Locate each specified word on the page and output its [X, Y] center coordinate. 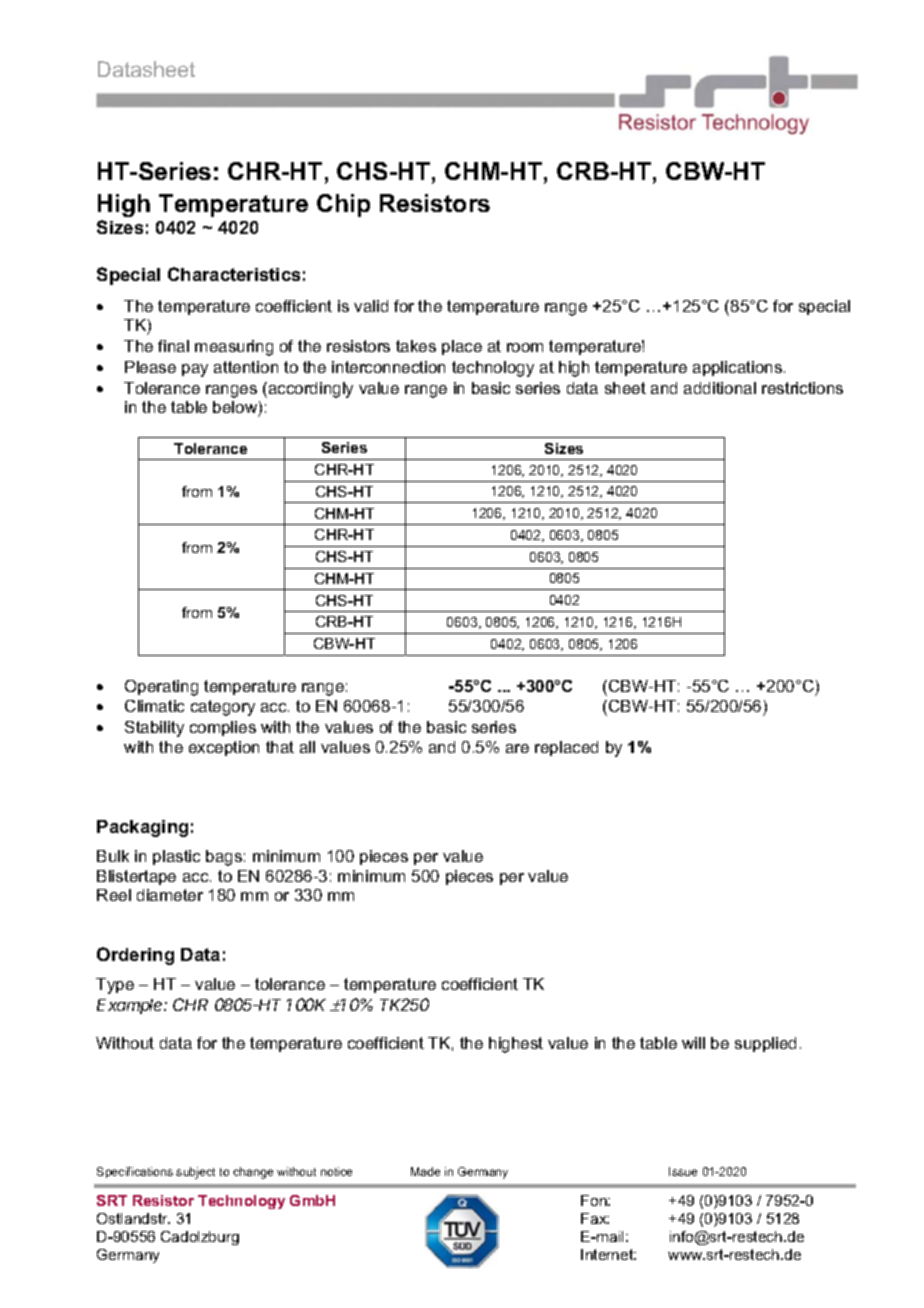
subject [195, 1173]
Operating [161, 688]
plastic [176, 857]
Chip [343, 205]
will [693, 1043]
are [517, 748]
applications [737, 368]
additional [720, 388]
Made [425, 1171]
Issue [683, 1171]
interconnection [388, 367]
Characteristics [234, 274]
